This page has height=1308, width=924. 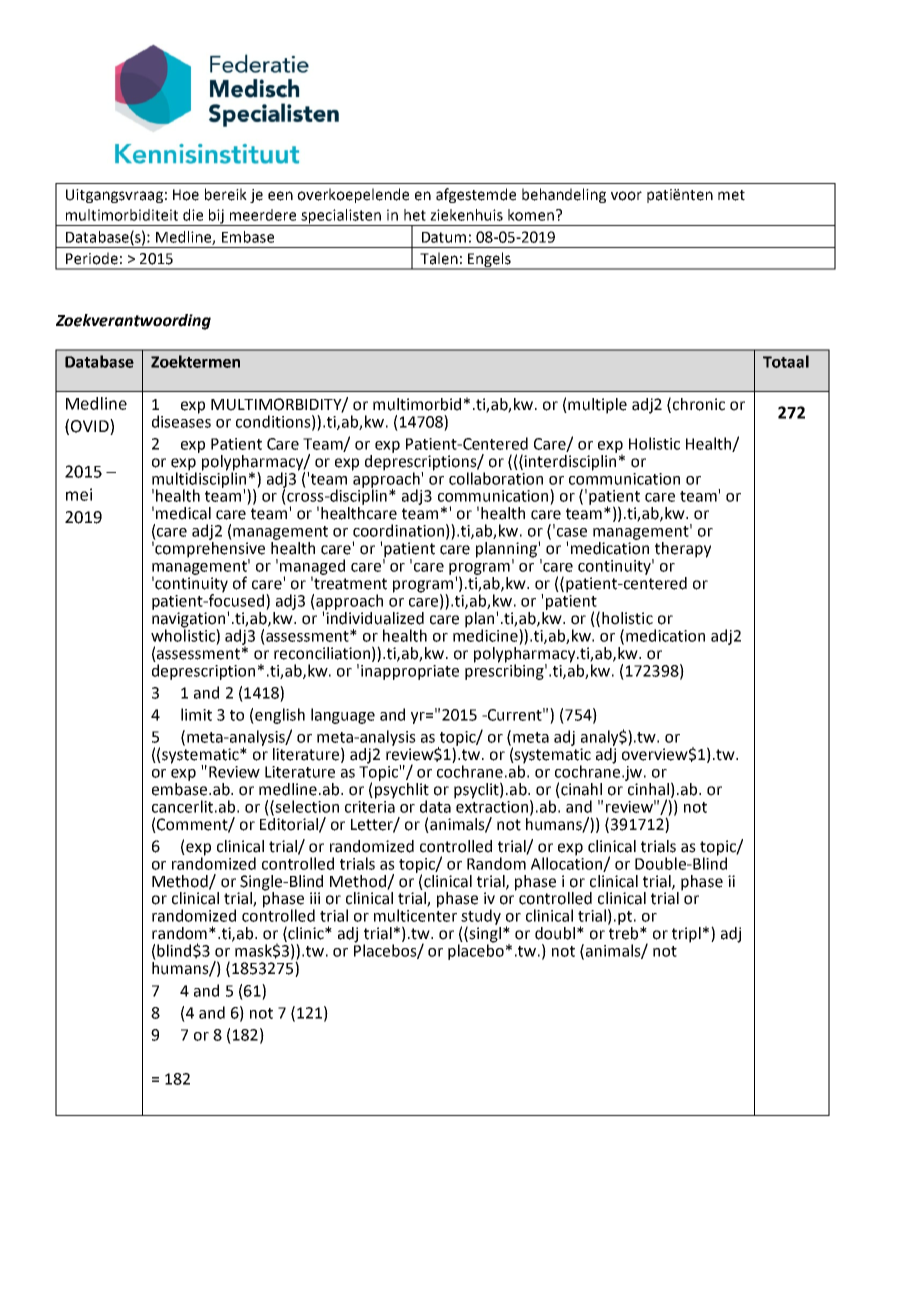 I want to click on limit, so click(x=196, y=714).
